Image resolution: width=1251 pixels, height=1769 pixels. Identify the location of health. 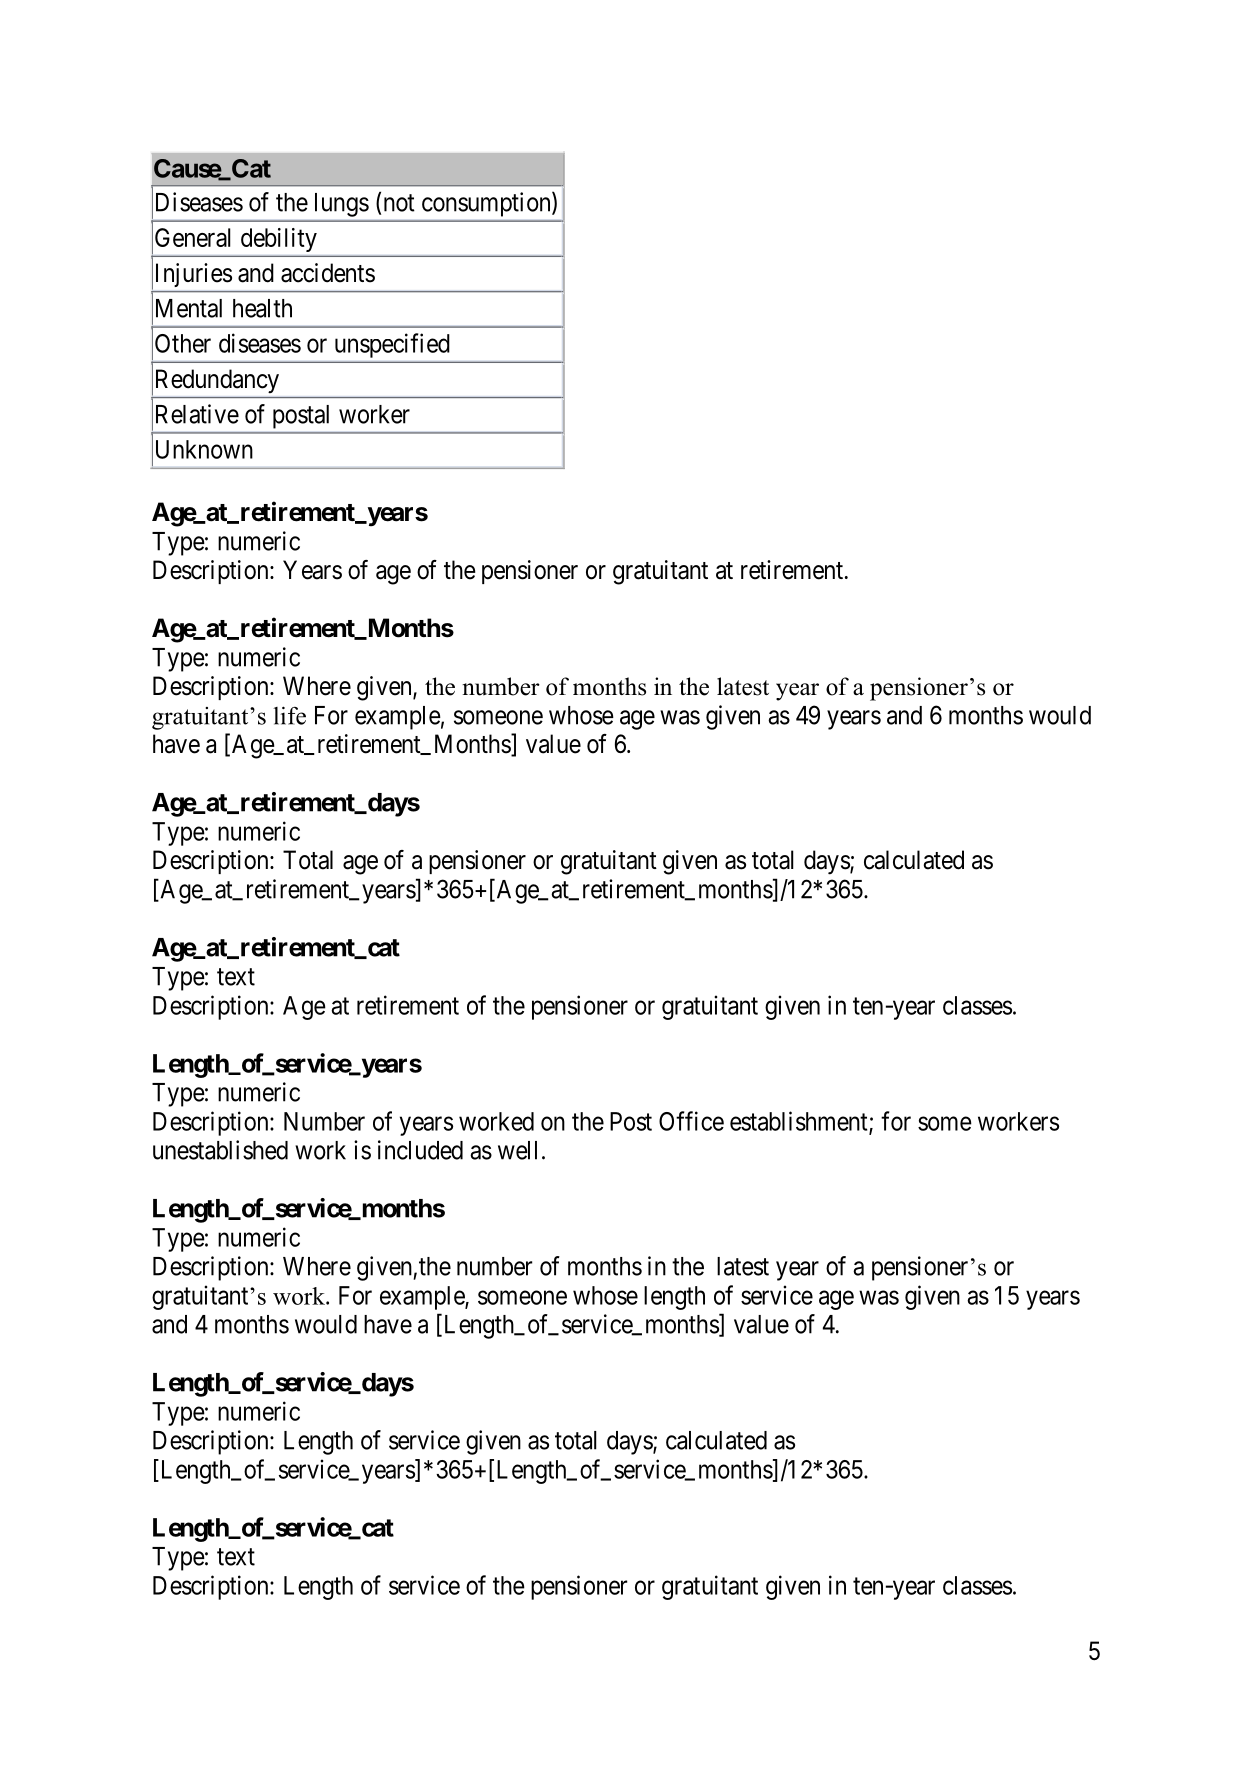
(262, 308).
